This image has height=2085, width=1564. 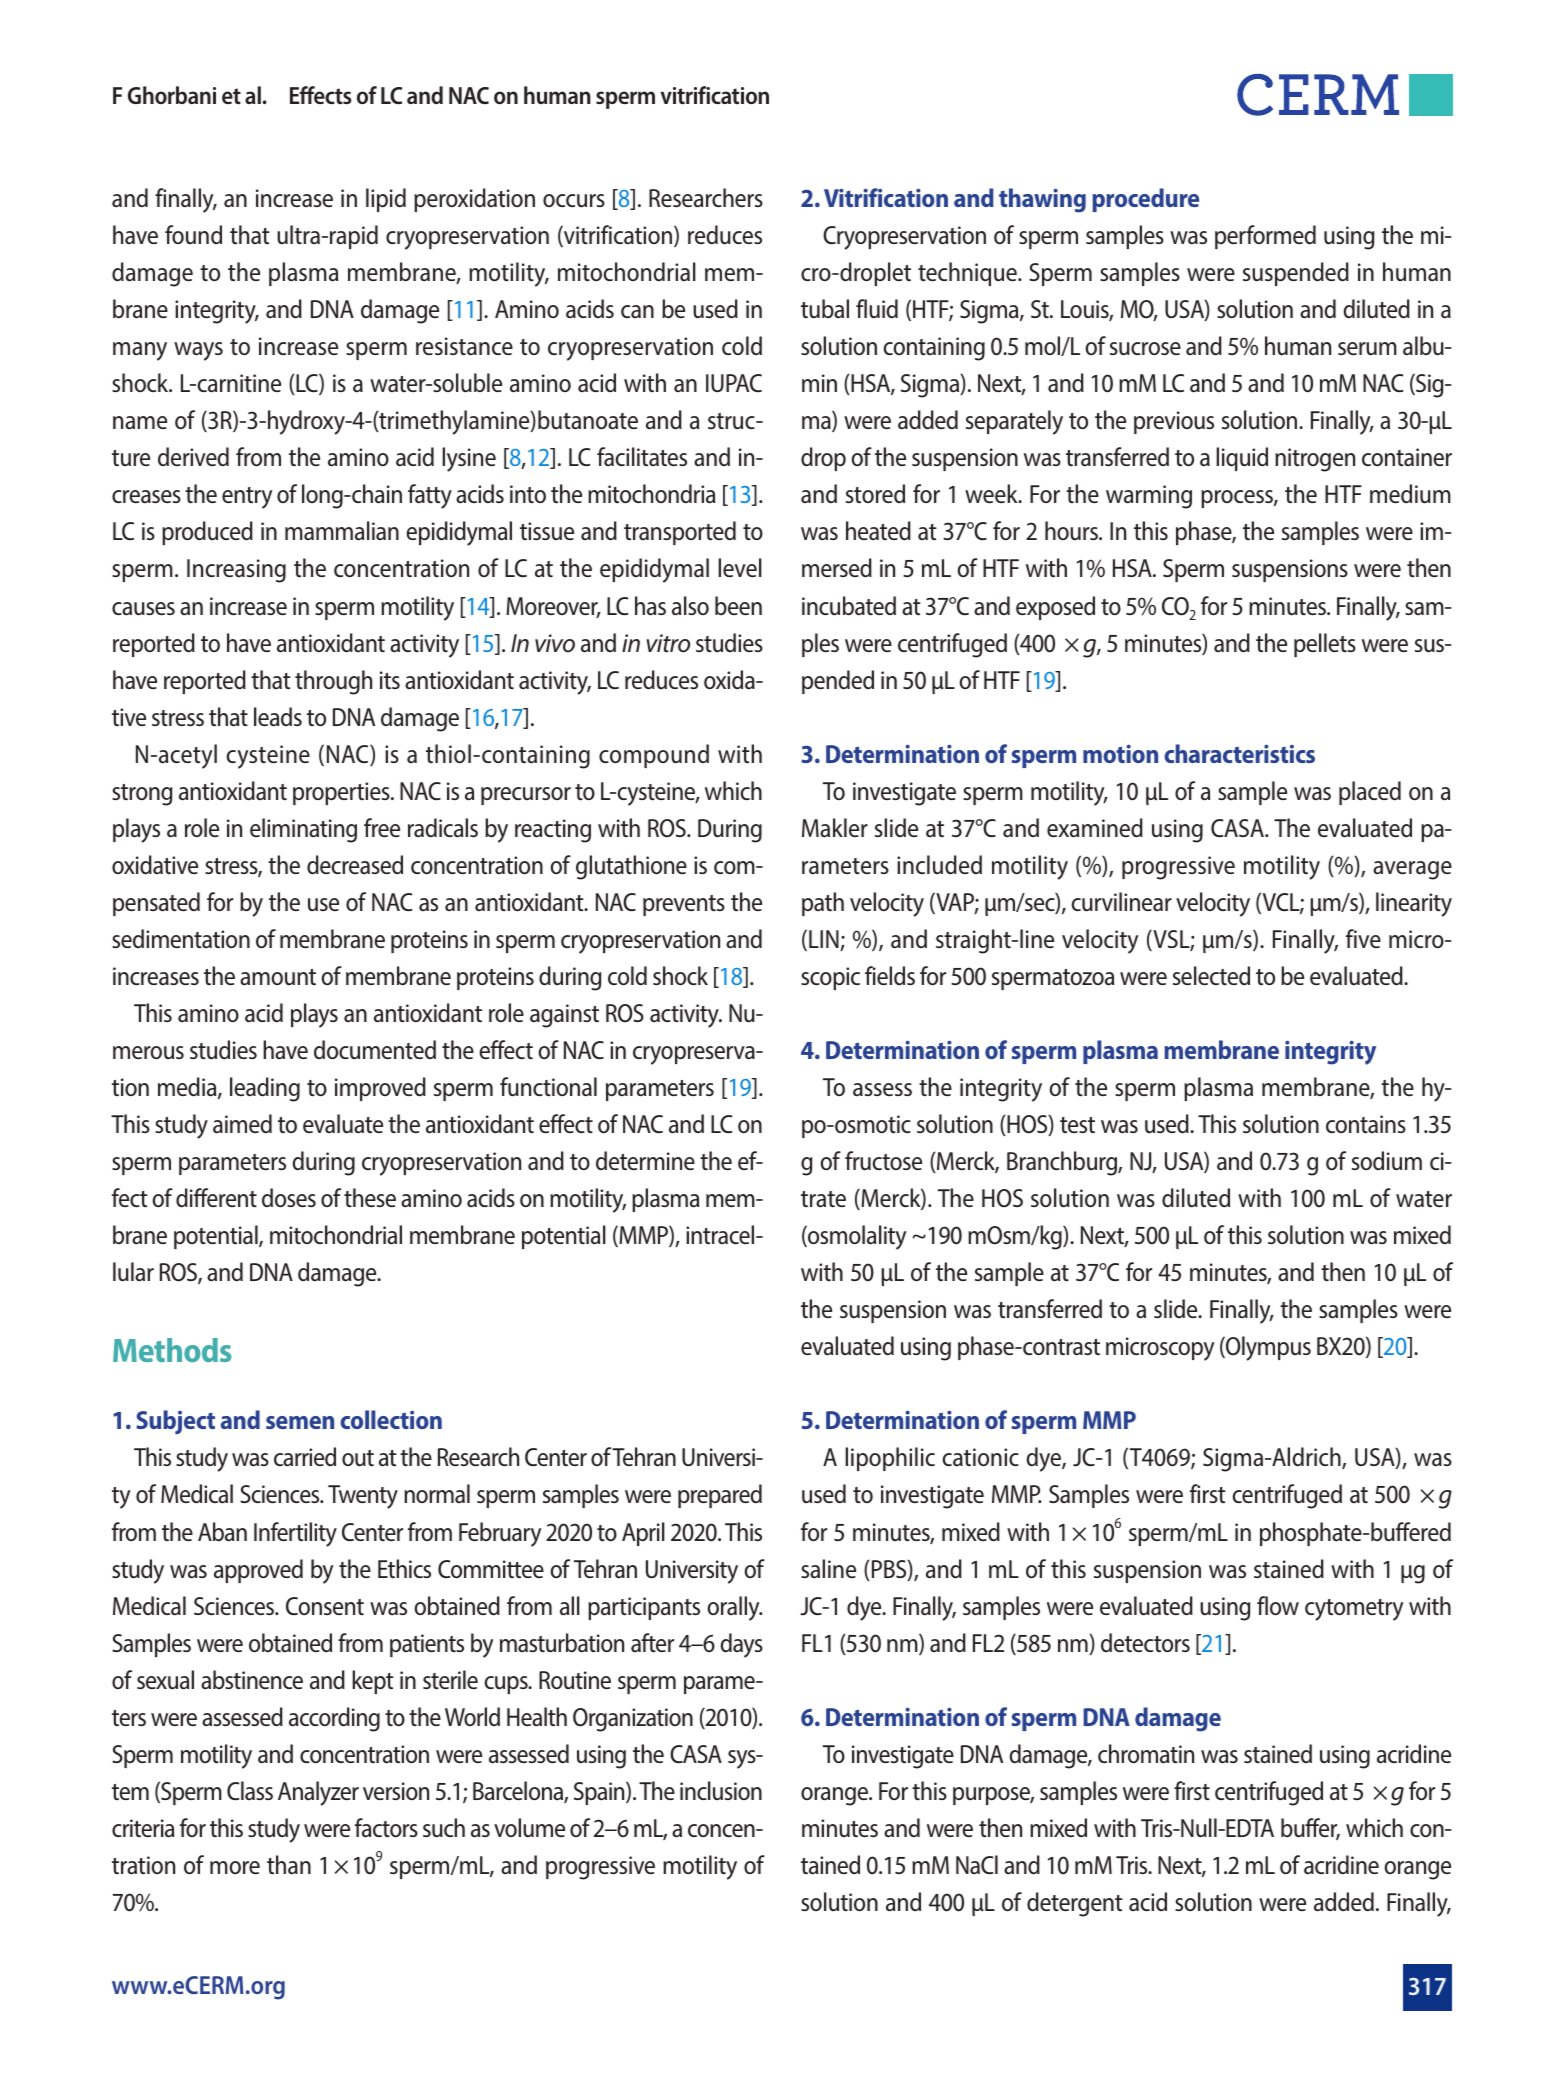 I want to click on leading, so click(x=265, y=1089).
